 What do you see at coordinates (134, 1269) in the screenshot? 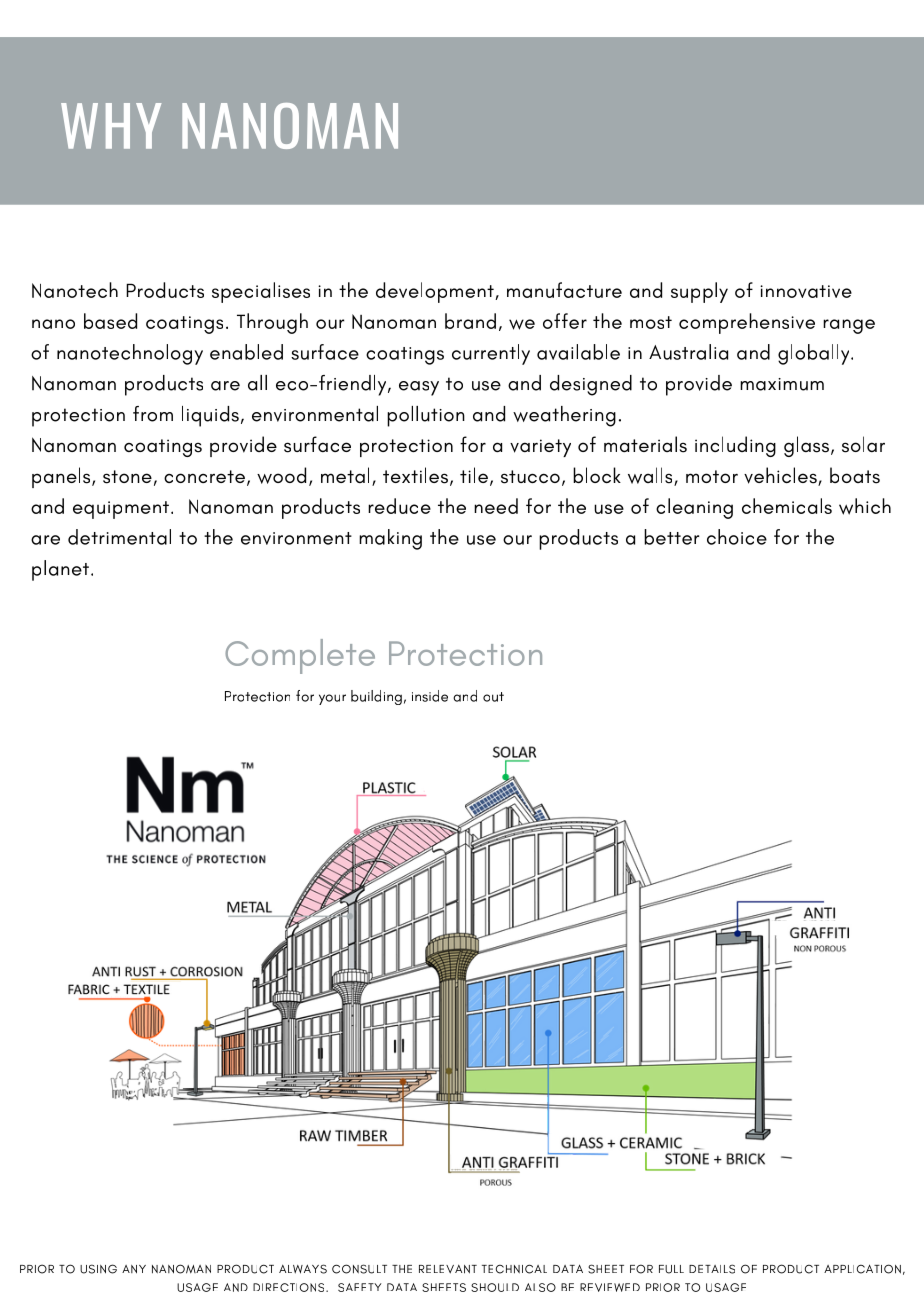
I see `ANY` at bounding box center [134, 1269].
